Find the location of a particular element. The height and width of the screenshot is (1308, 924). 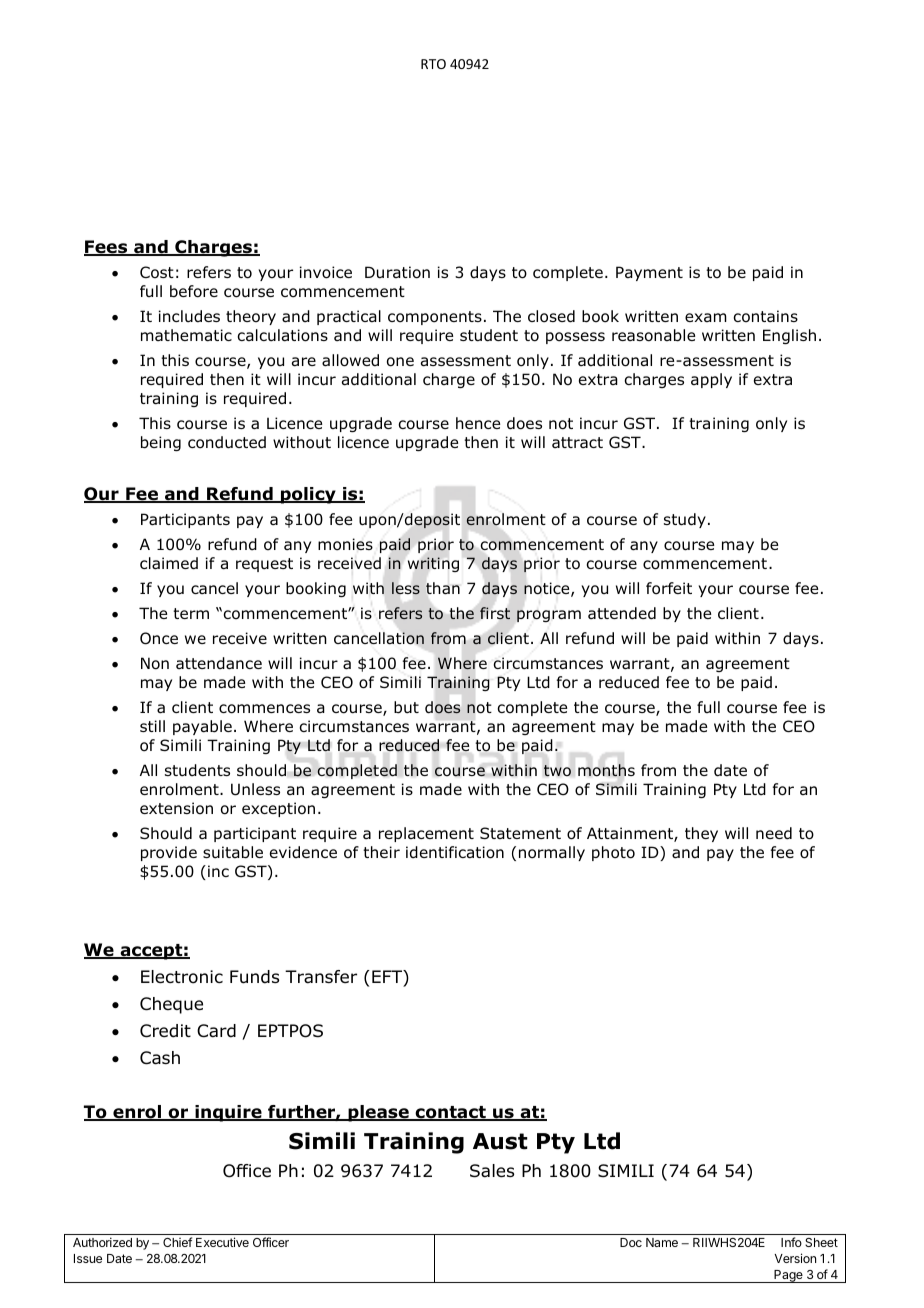

mathematic is located at coordinates (186, 335).
